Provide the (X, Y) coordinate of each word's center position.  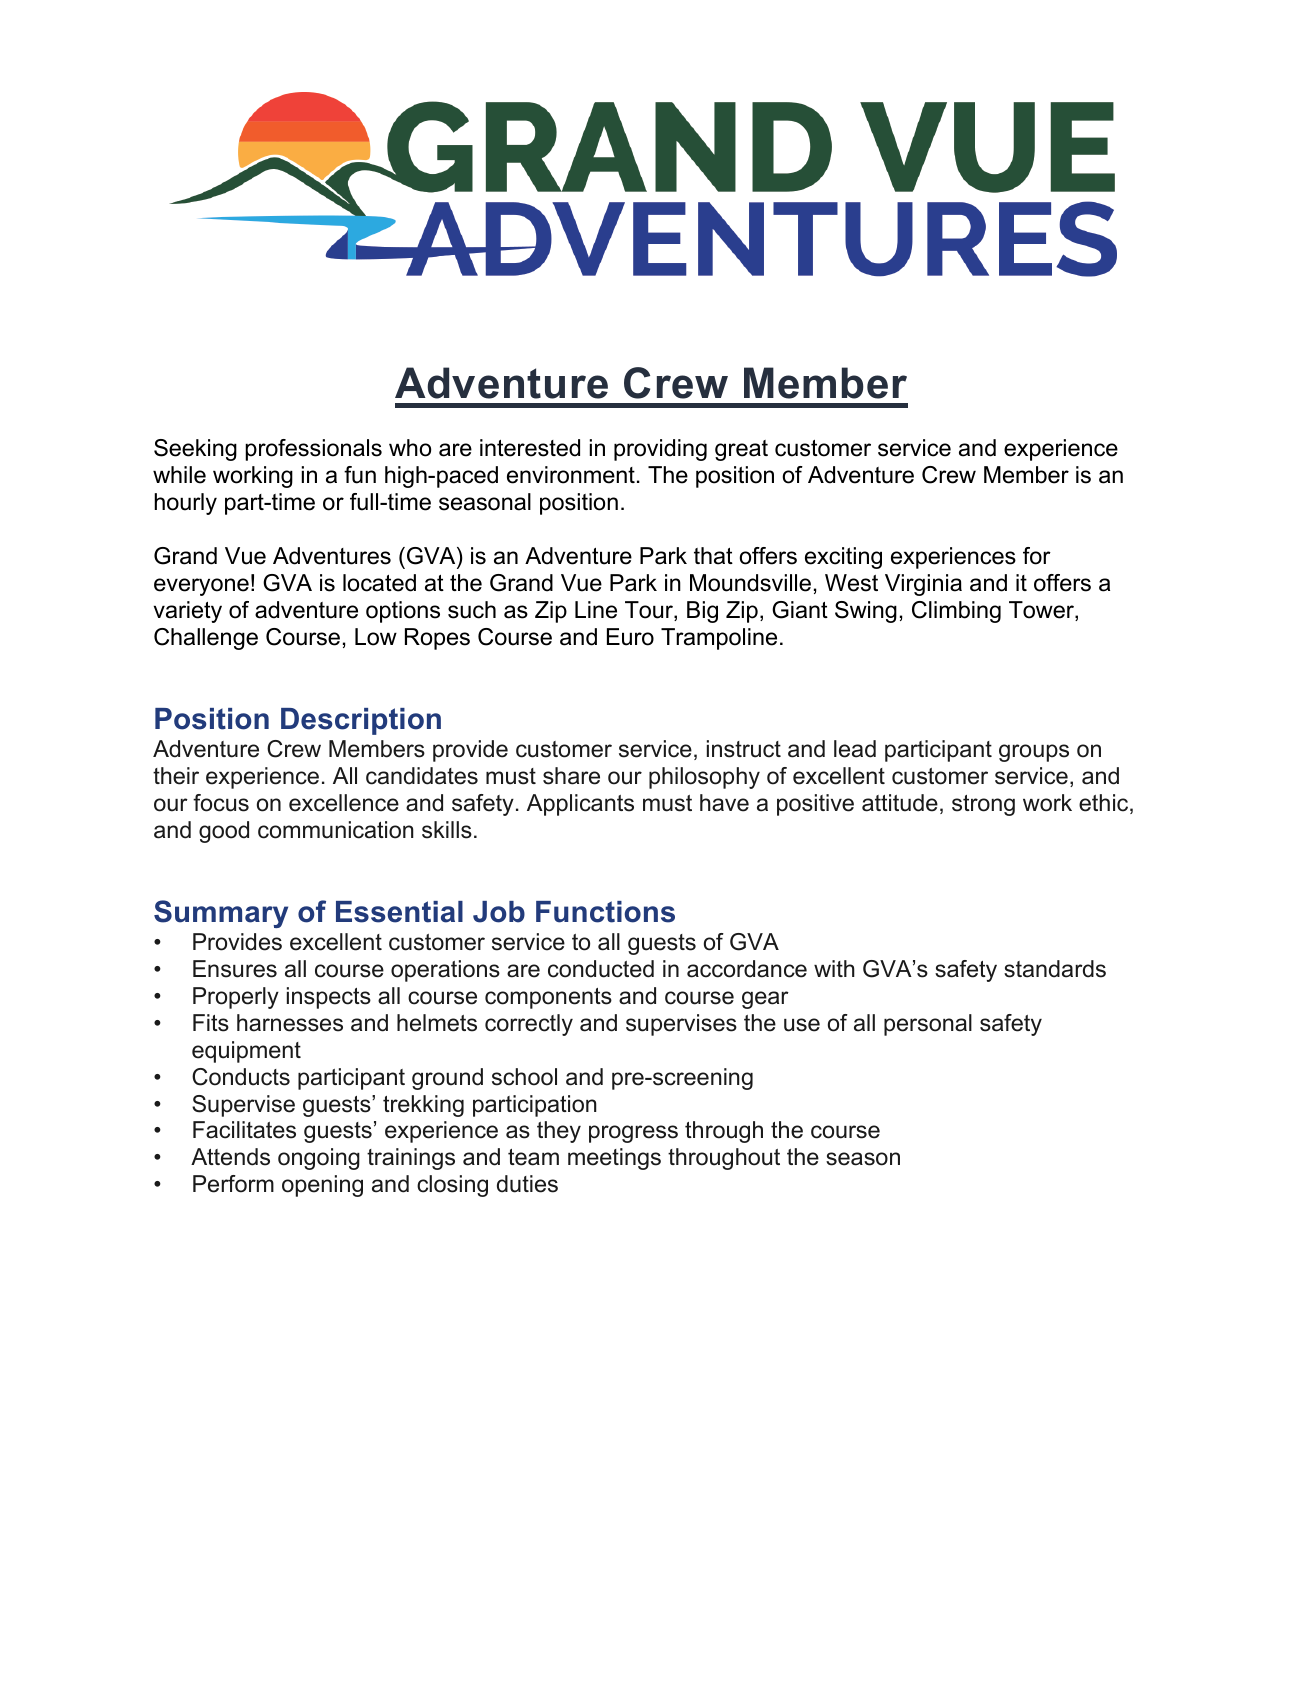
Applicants (580, 805)
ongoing (319, 1159)
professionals (313, 450)
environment (571, 475)
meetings (614, 1159)
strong (983, 805)
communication (336, 830)
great (741, 450)
